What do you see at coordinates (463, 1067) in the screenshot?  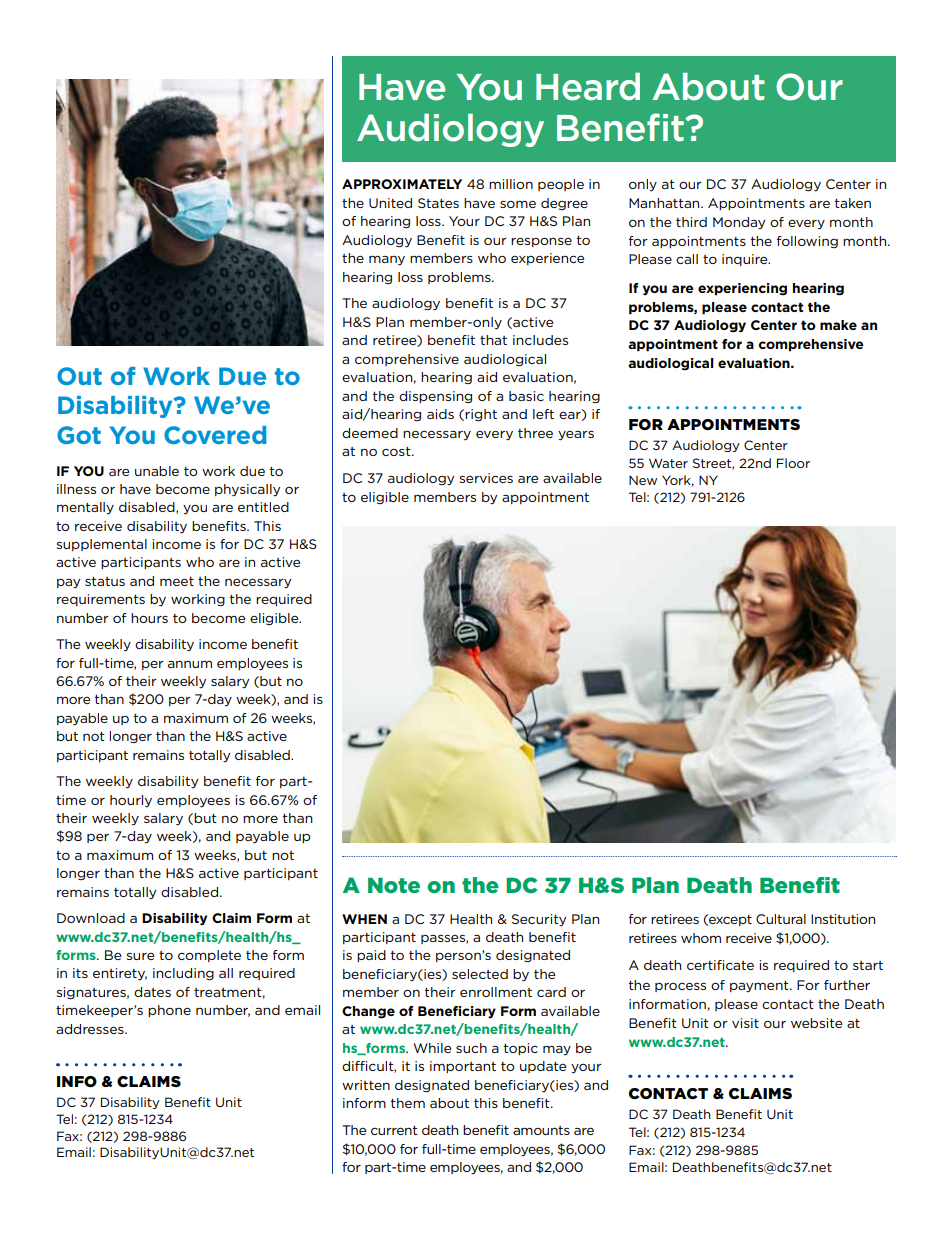 I see `important` at bounding box center [463, 1067].
